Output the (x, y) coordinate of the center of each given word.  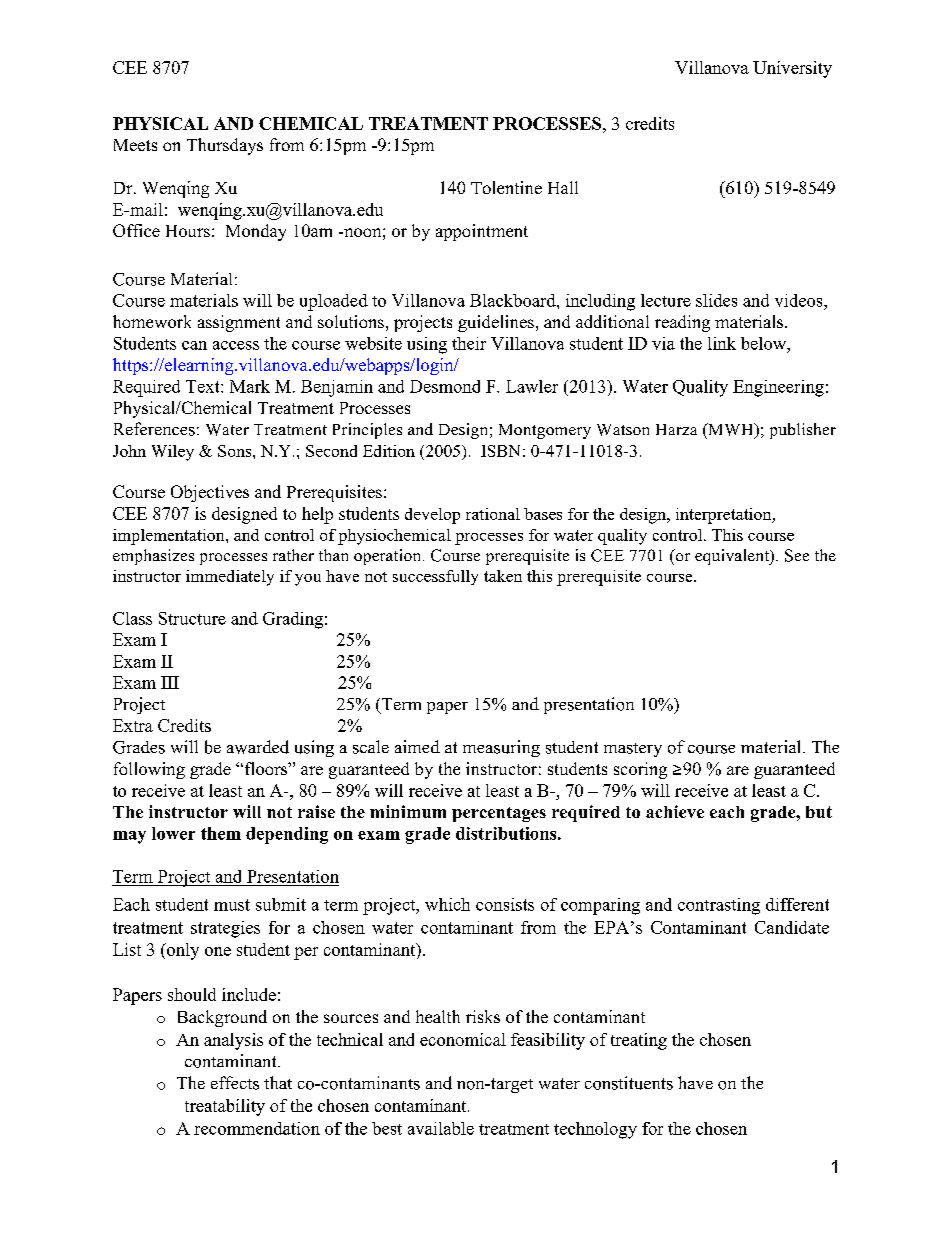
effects (235, 1083)
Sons (236, 451)
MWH (731, 430)
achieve (675, 811)
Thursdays (225, 146)
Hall (563, 187)
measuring (501, 748)
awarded (258, 747)
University (792, 69)
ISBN (500, 451)
